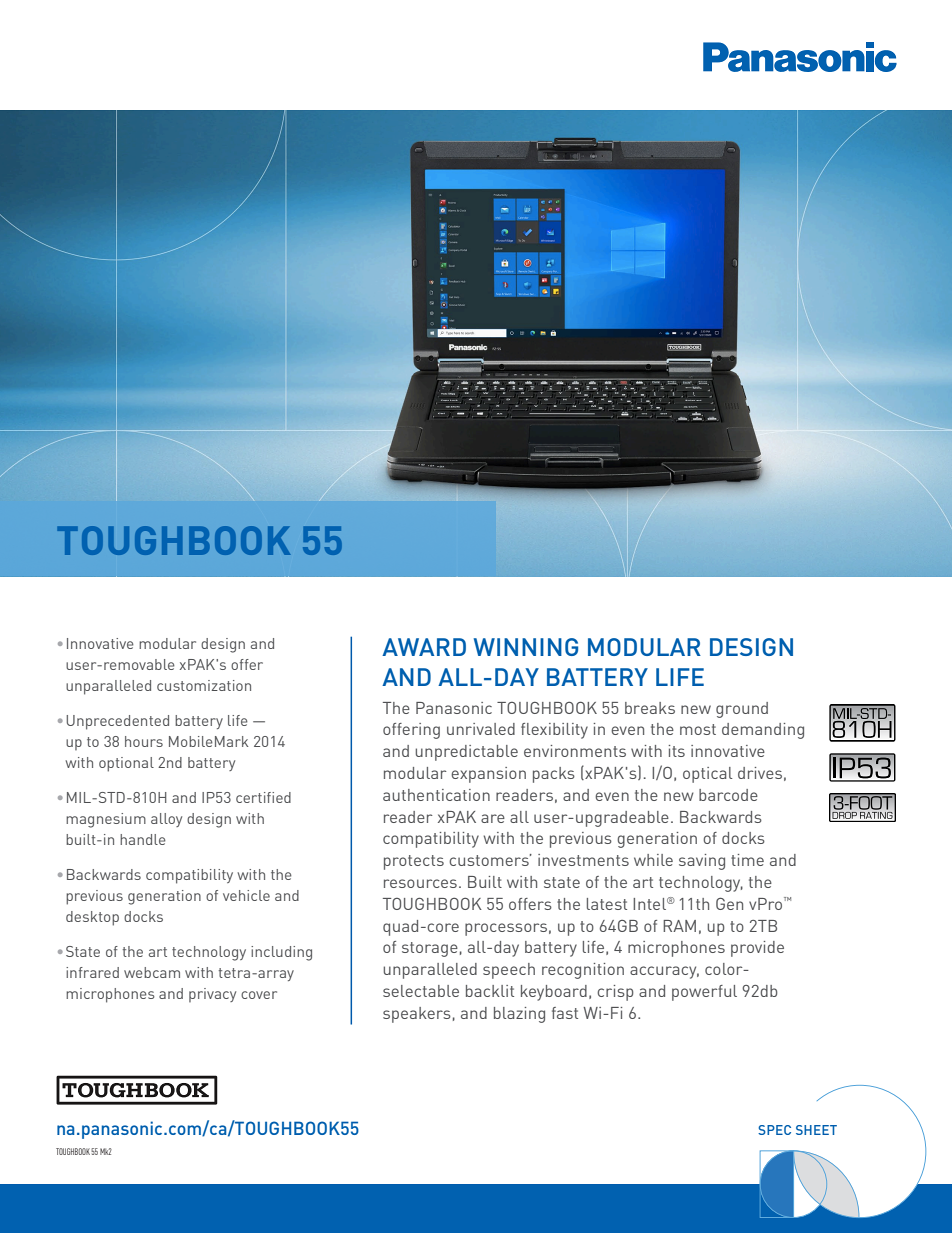 Image resolution: width=952 pixels, height=1233 pixels. I want to click on SPEC, so click(774, 1130).
